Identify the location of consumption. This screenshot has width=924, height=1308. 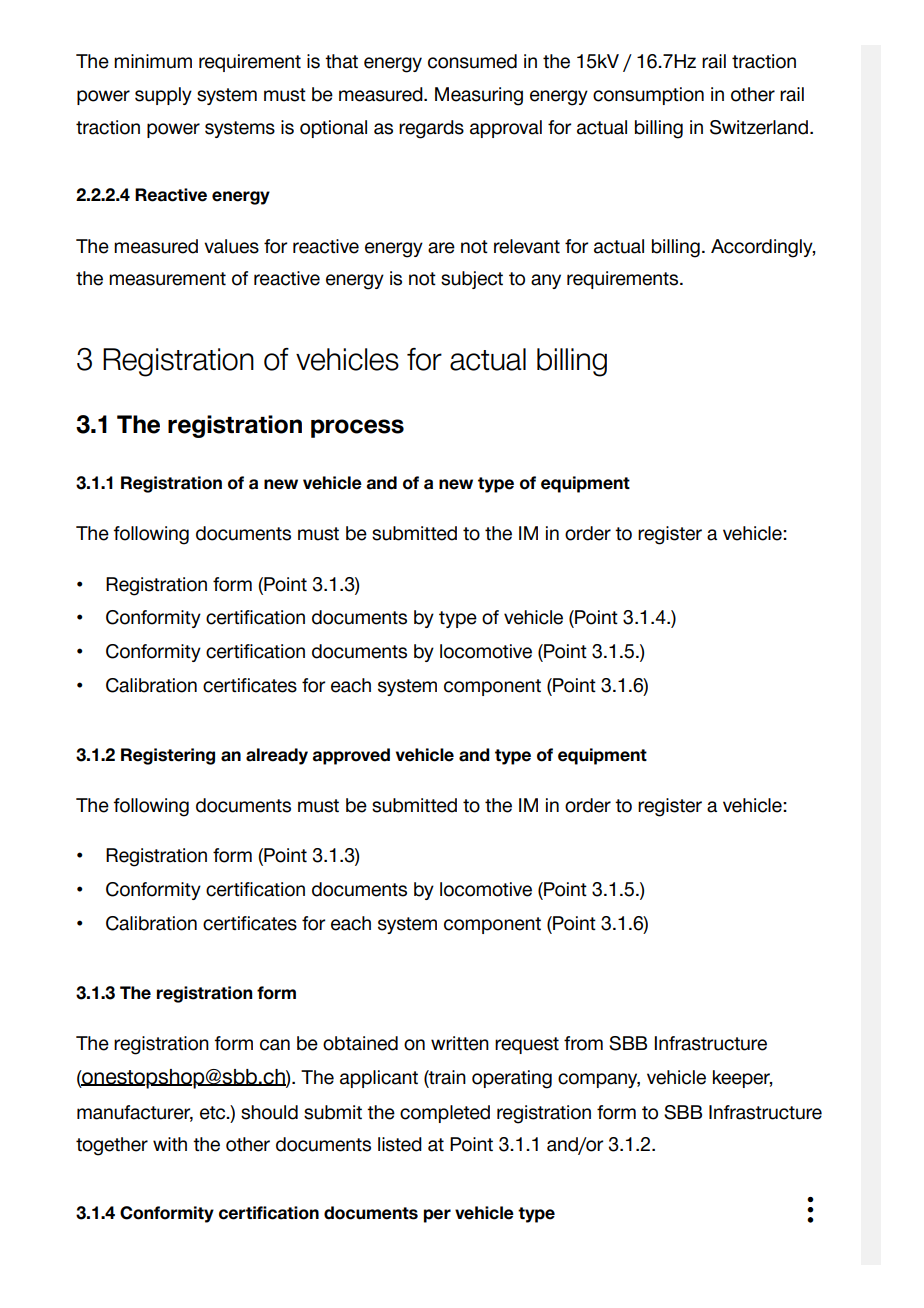
(648, 96).
